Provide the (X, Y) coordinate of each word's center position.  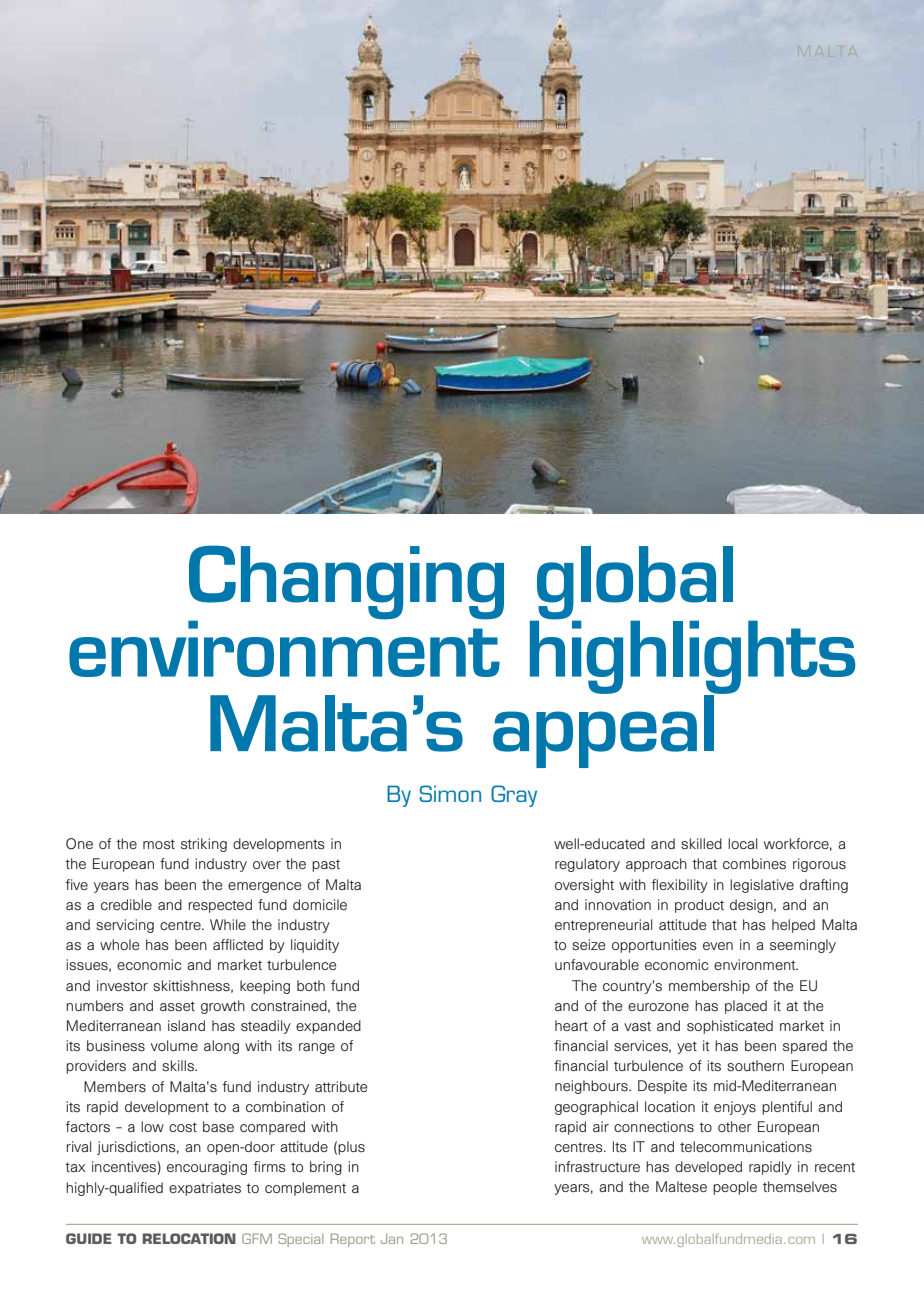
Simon (450, 793)
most (159, 844)
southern (755, 1066)
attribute (341, 1086)
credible (126, 904)
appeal (604, 730)
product (699, 906)
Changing (346, 583)
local (742, 843)
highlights (693, 657)
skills (179, 1066)
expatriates (205, 1189)
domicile (320, 904)
